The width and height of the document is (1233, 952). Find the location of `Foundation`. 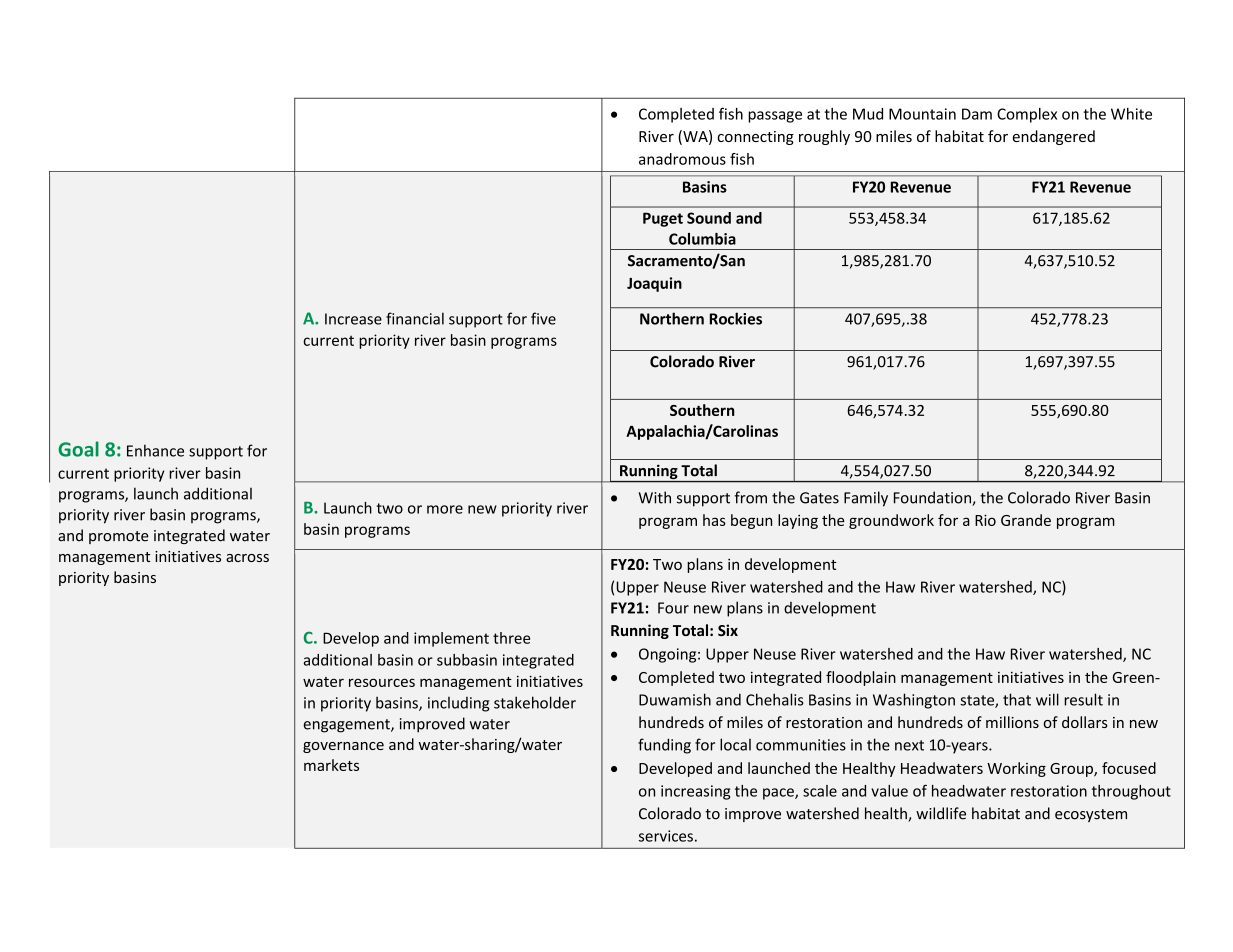

Foundation is located at coordinates (933, 498).
